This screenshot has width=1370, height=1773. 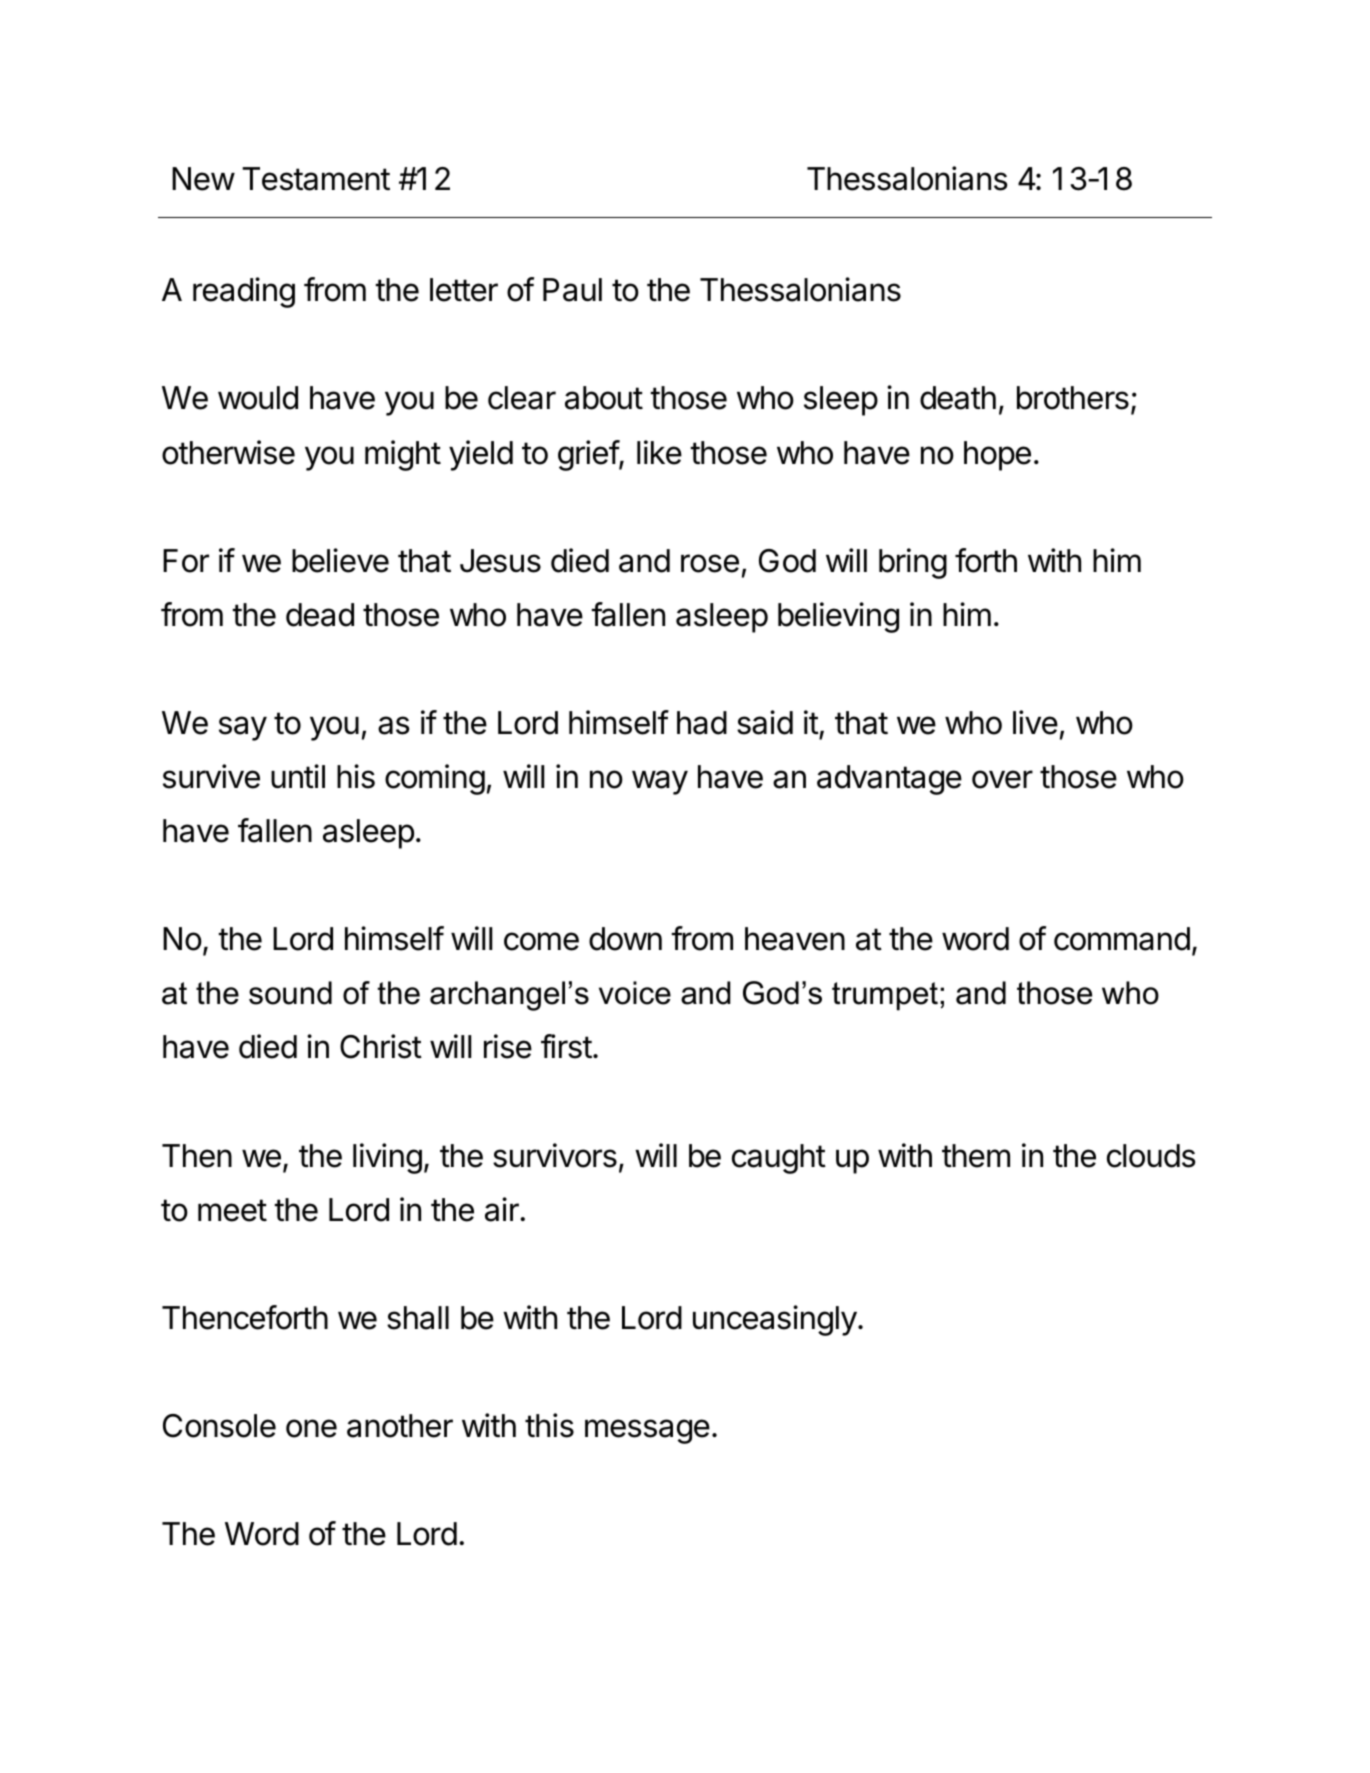 I want to click on had, so click(x=702, y=723).
